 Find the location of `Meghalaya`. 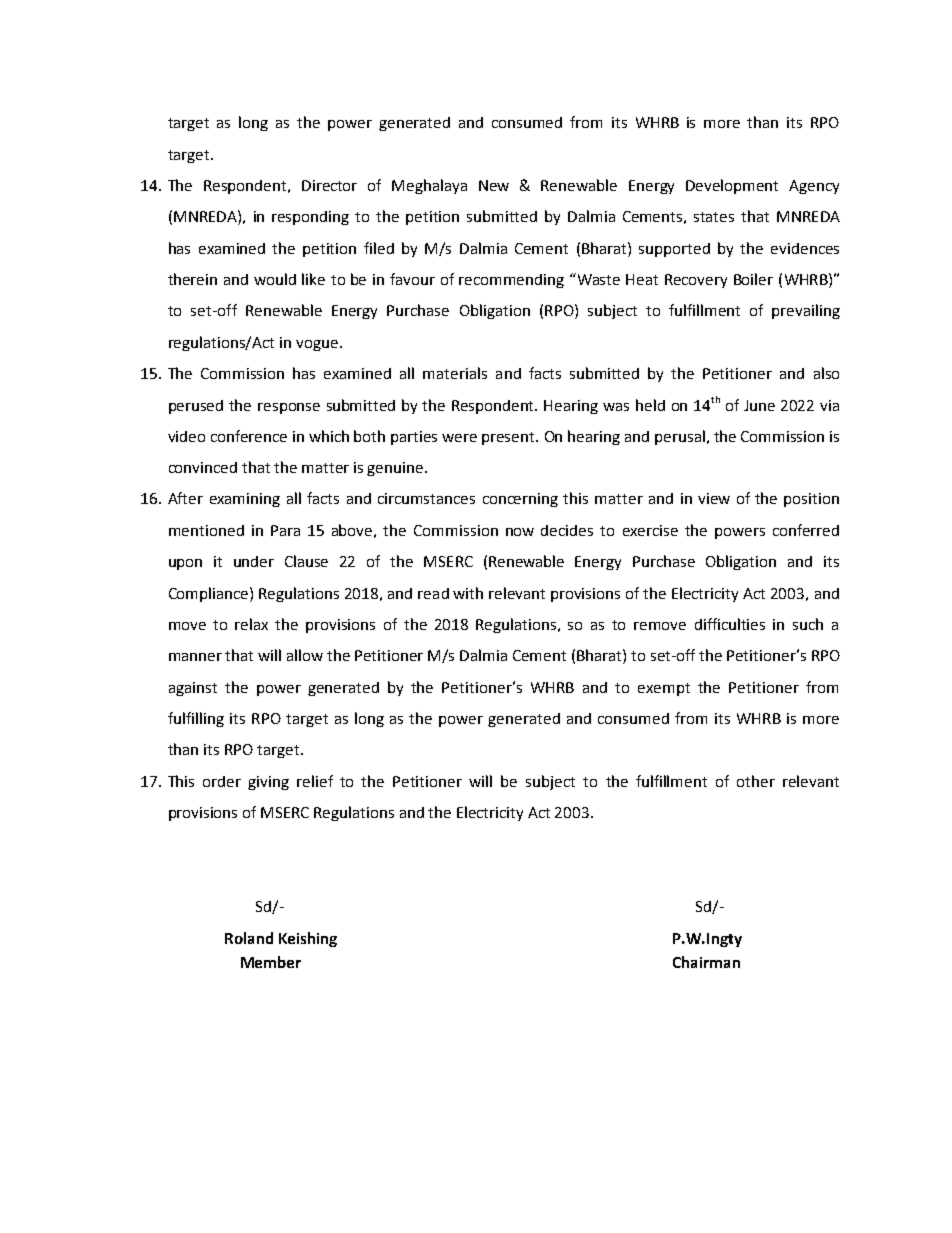

Meghalaya is located at coordinates (429, 186).
